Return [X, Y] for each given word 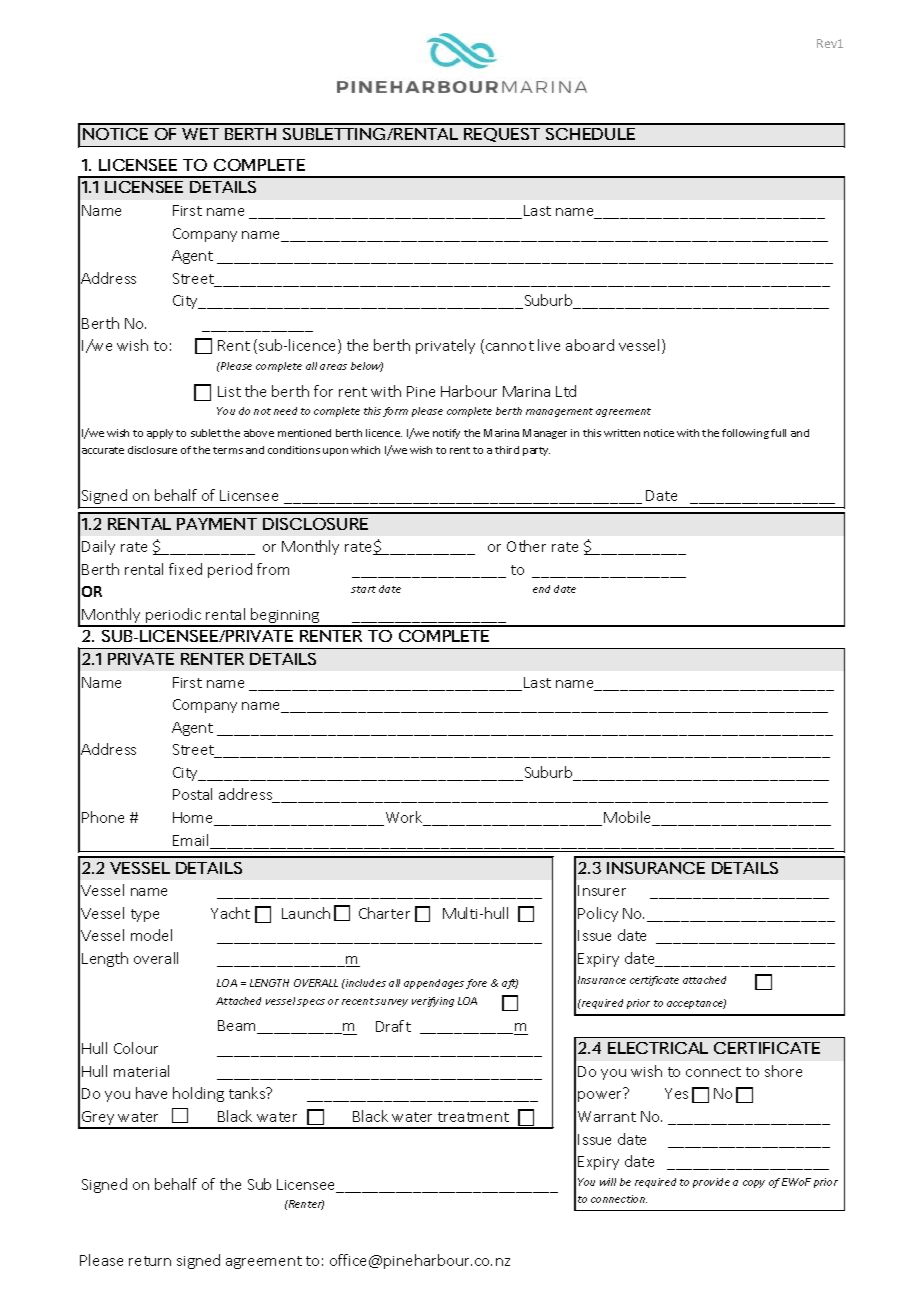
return [150, 1261]
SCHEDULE [590, 134]
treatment [473, 1117]
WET [200, 134]
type [145, 915]
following [745, 434]
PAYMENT [217, 524]
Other [526, 546]
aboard [590, 345]
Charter [384, 913]
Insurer [602, 890]
